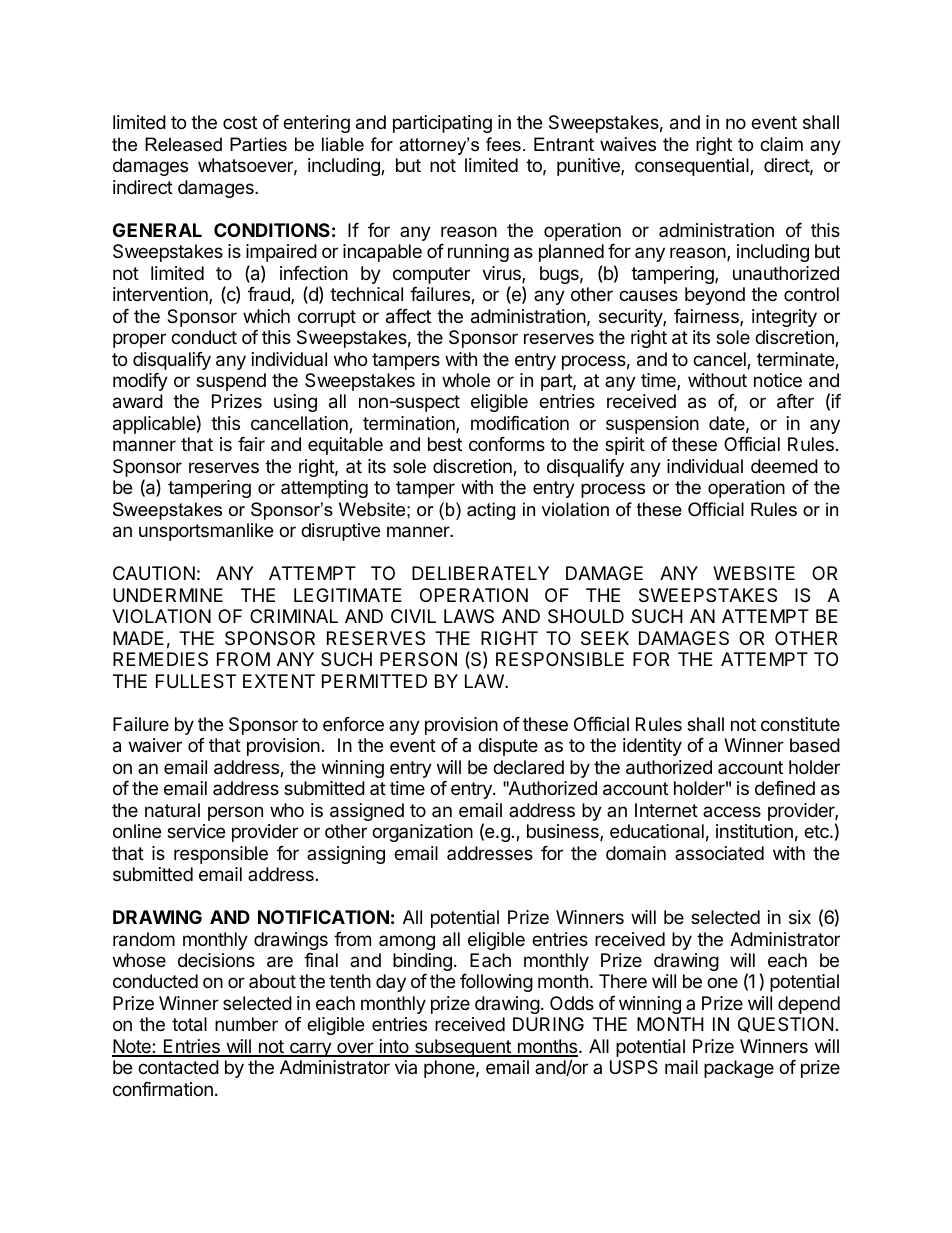 Image resolution: width=952 pixels, height=1233 pixels. Describe the element at coordinates (469, 616) in the document. I see `LAWS` at that location.
